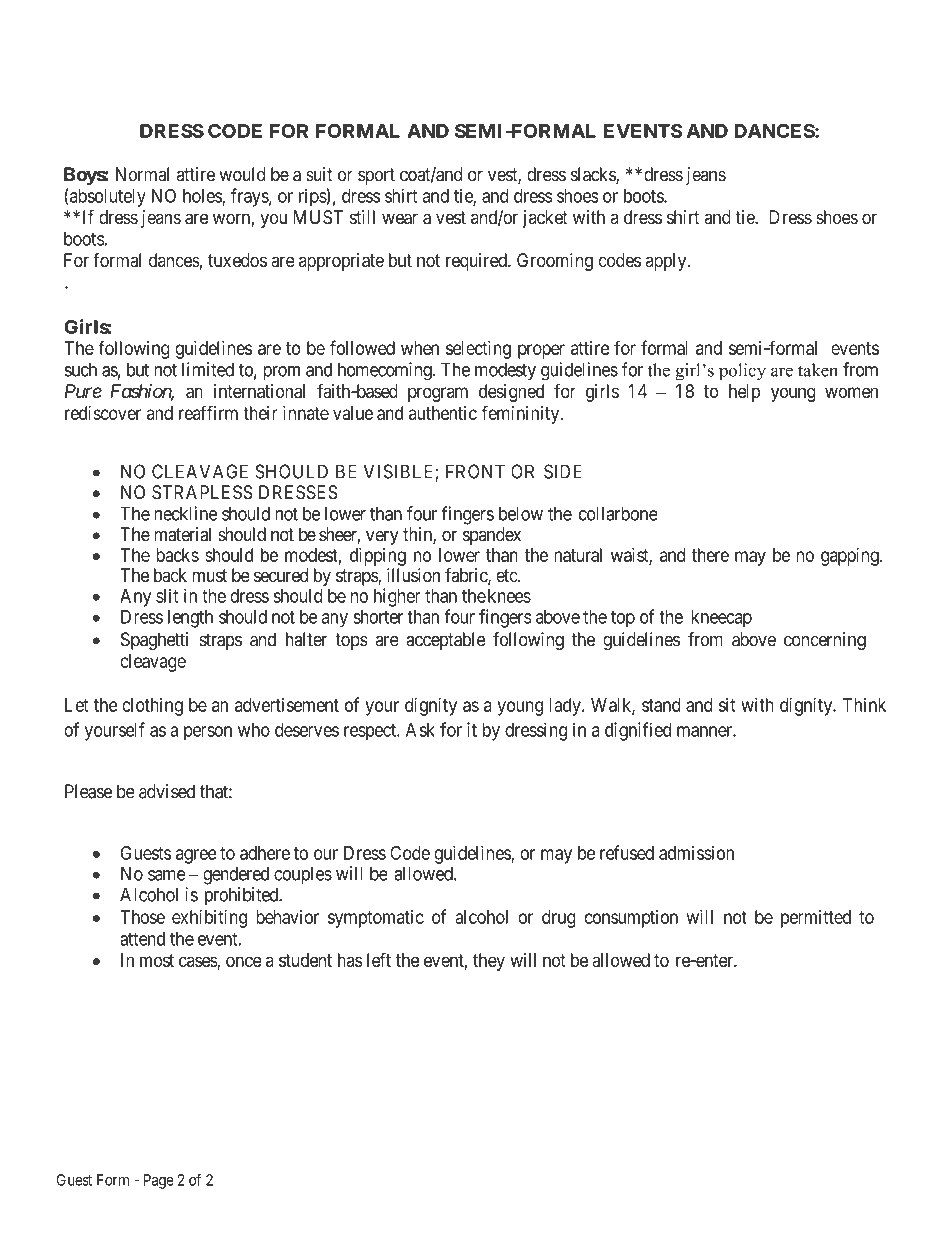  I want to click on reaffirm, so click(208, 412).
